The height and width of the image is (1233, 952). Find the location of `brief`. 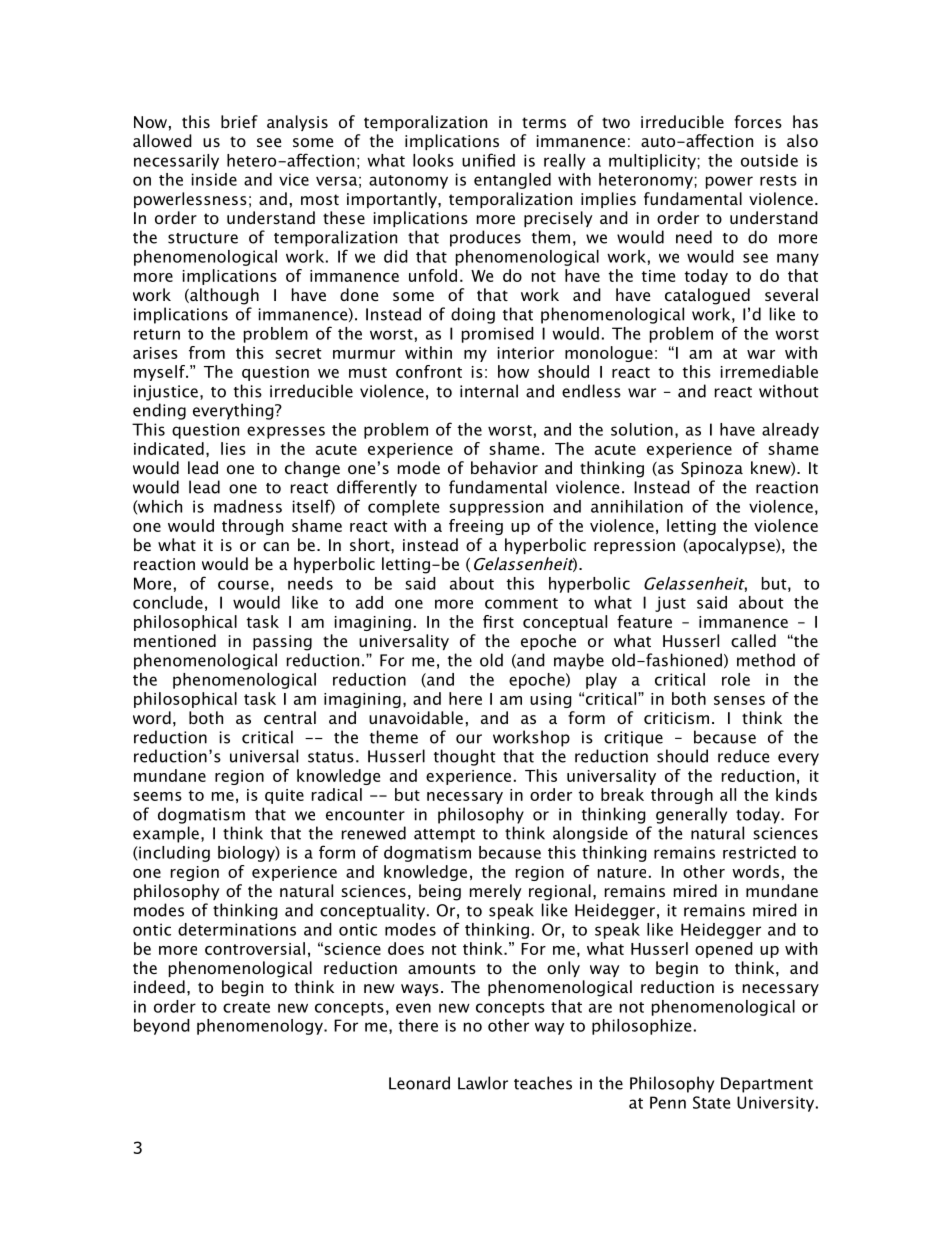

brief is located at coordinates (239, 121).
